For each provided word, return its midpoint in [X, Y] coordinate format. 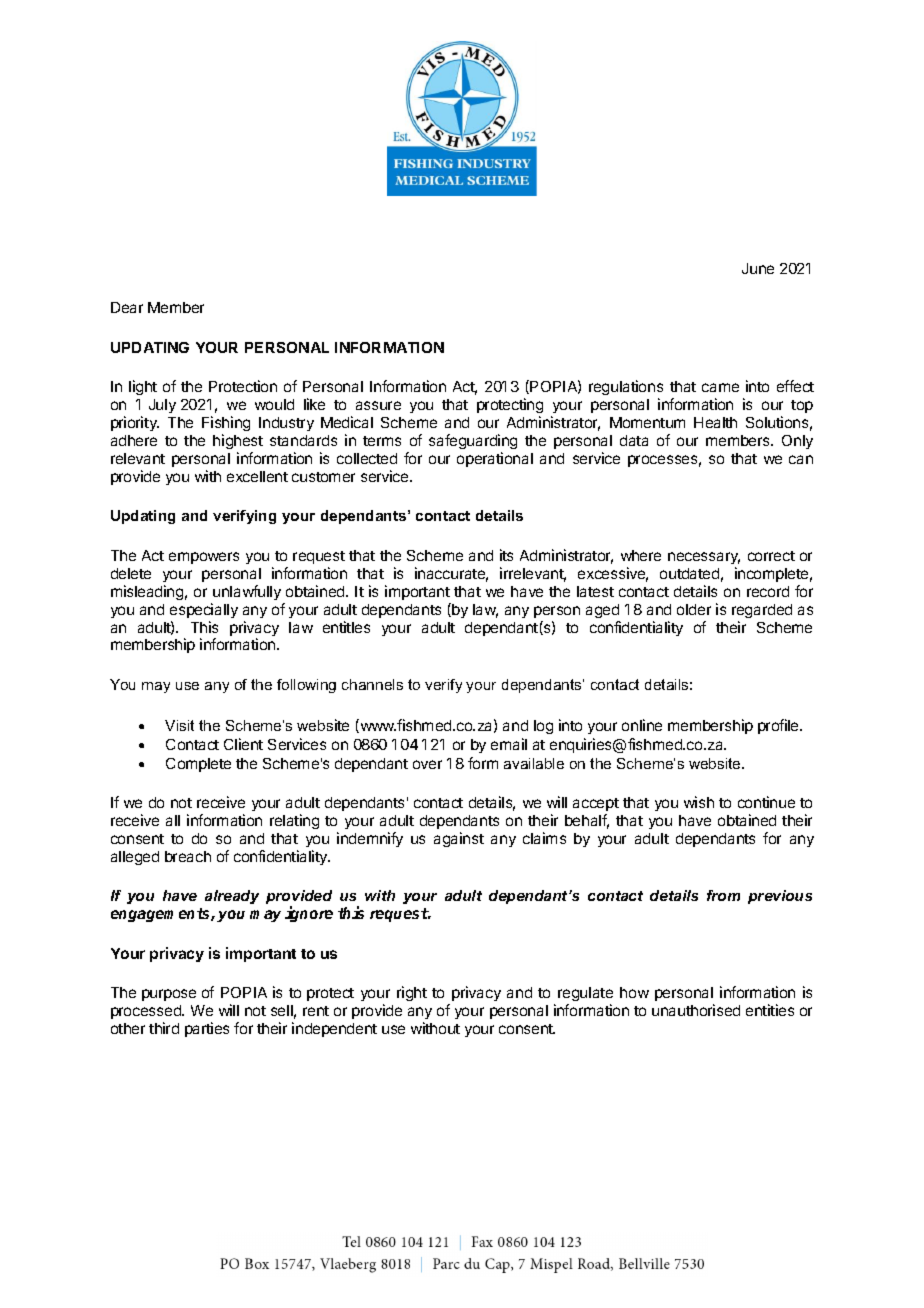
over [427, 764]
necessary [704, 558]
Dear [127, 307]
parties [207, 1029]
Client [243, 744]
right [412, 993]
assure [378, 405]
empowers [204, 558]
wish [699, 802]
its [506, 555]
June [758, 268]
